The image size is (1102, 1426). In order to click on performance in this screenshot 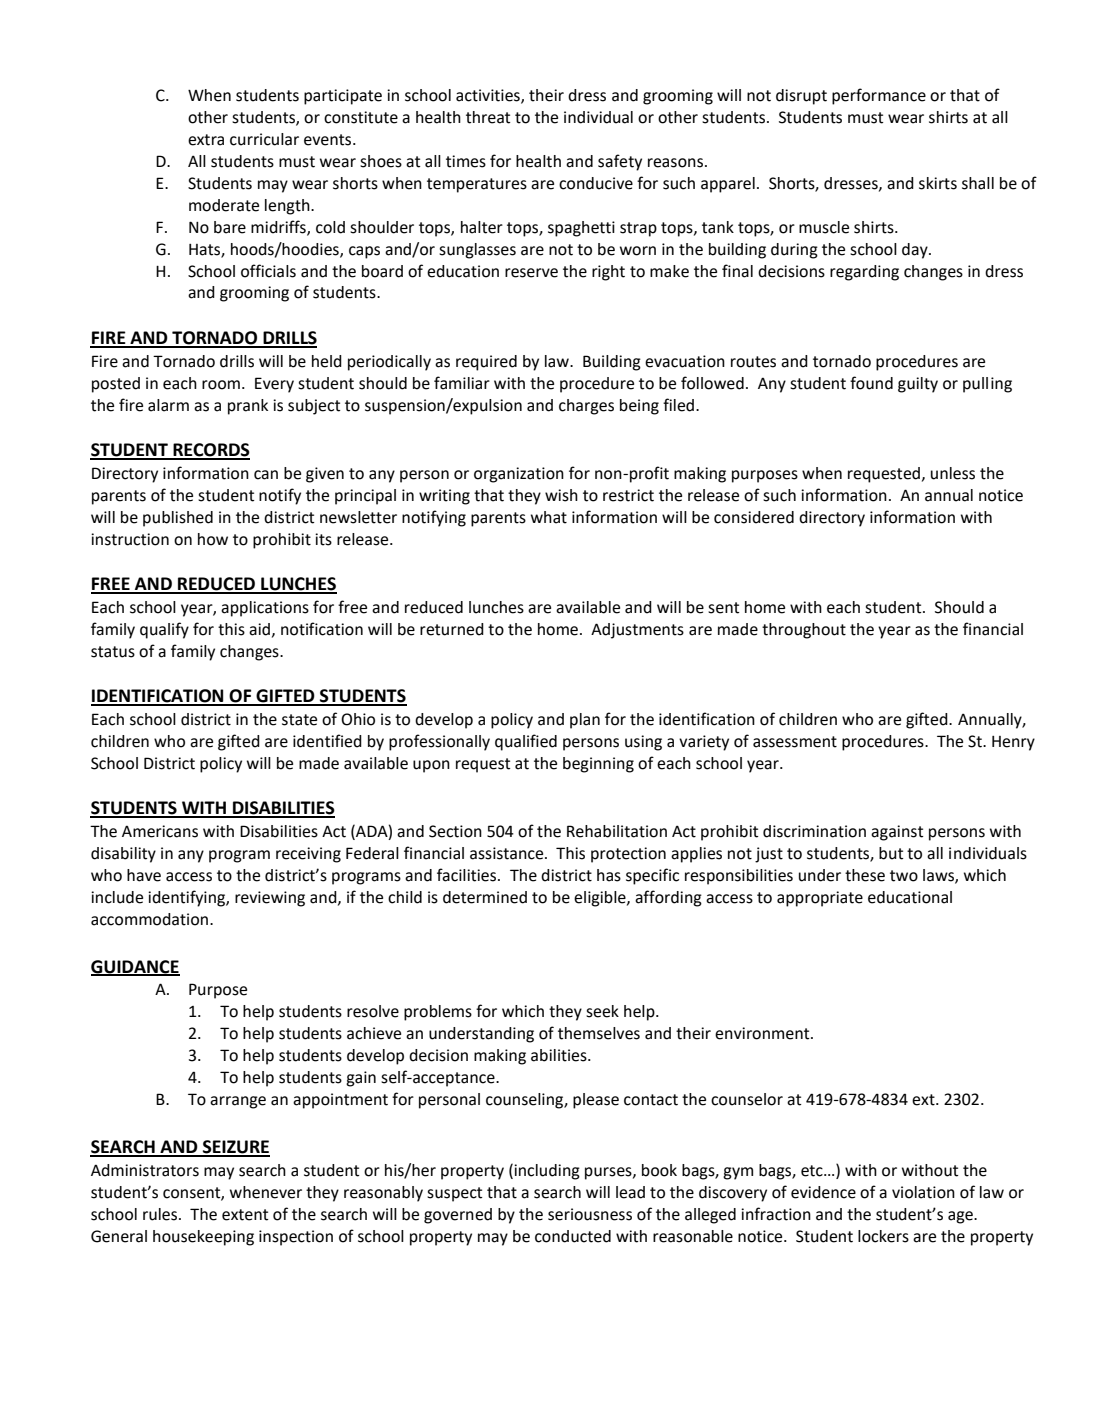, I will do `click(879, 96)`.
